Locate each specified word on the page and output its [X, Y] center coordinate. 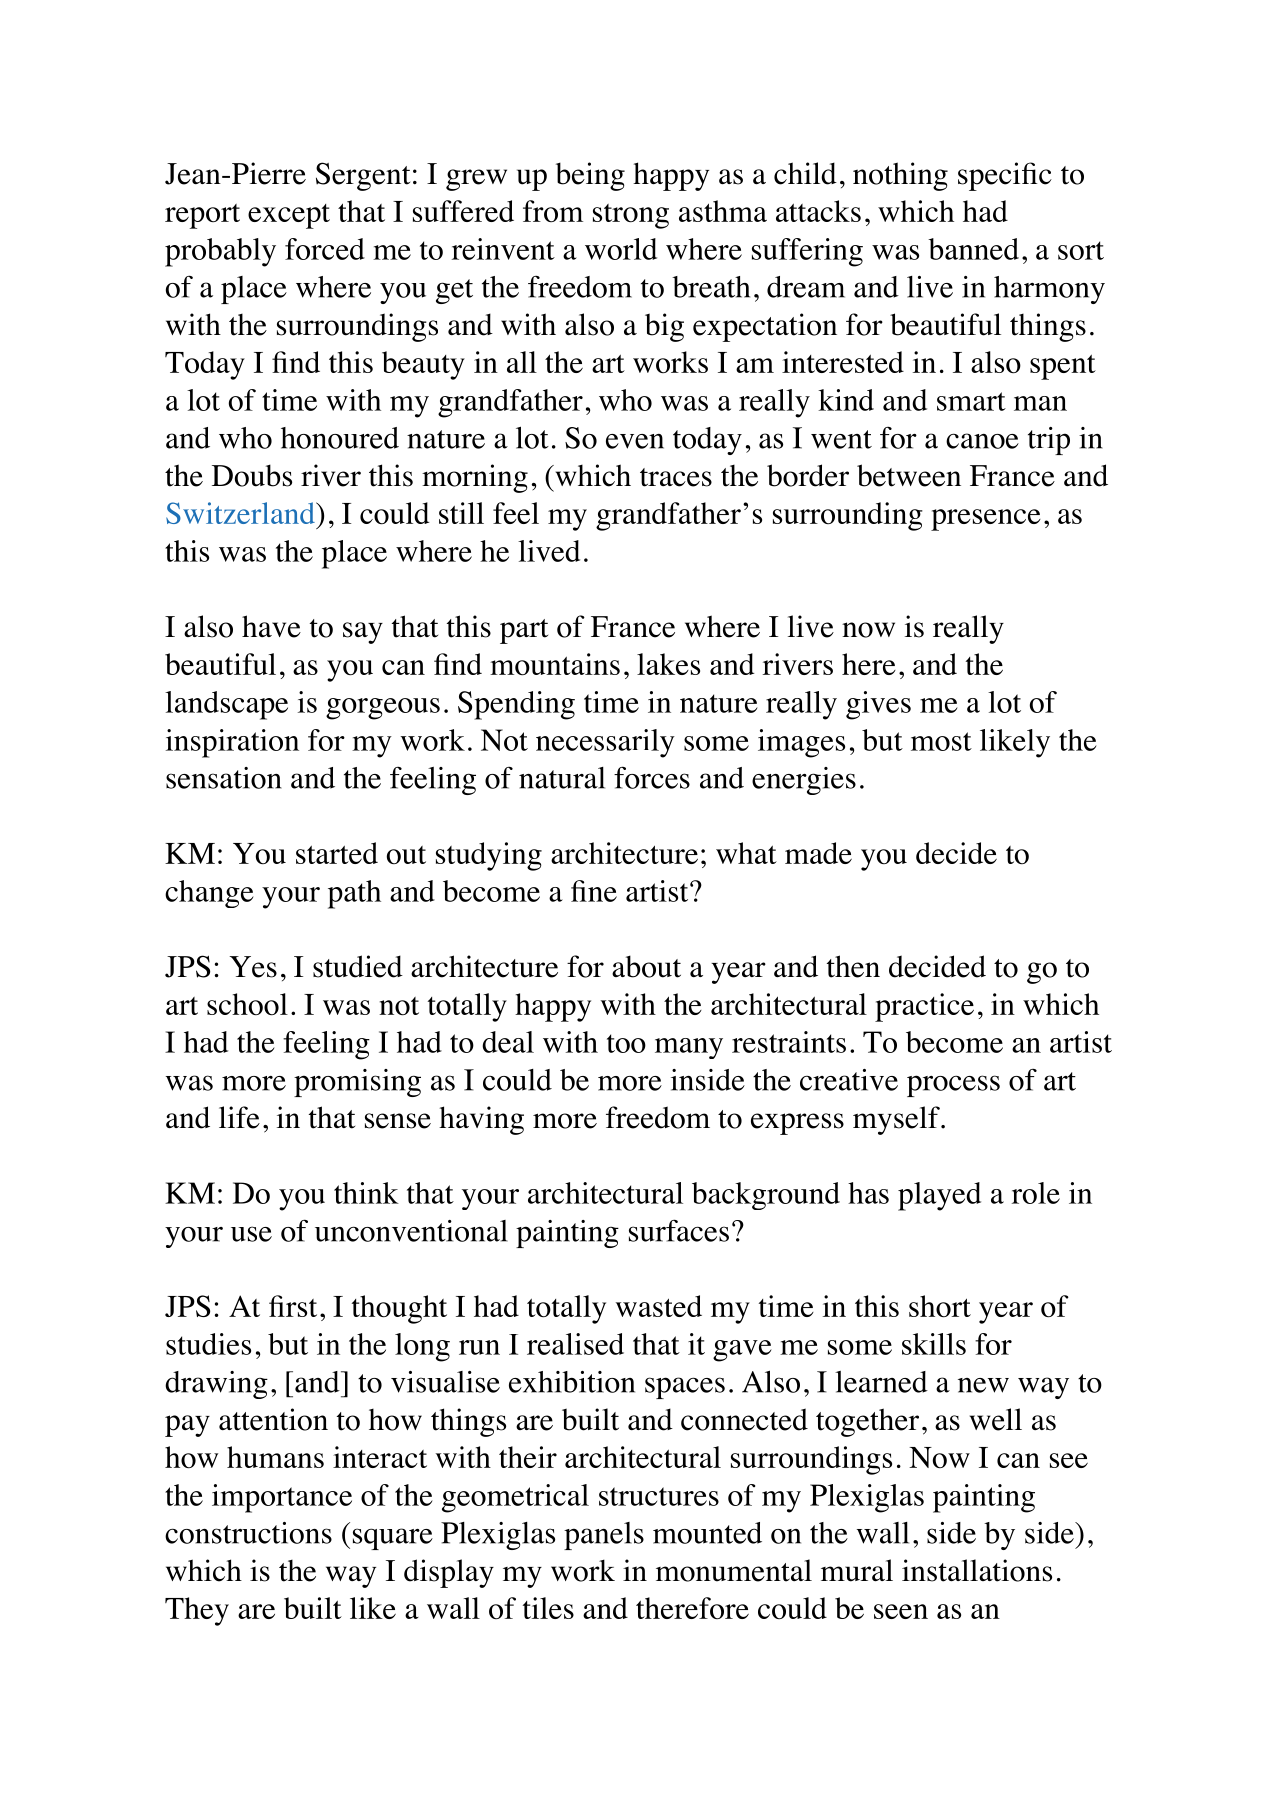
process [953, 1086]
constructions [248, 1533]
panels [604, 1536]
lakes [668, 664]
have [271, 626]
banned [973, 249]
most [941, 741]
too [626, 1043]
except [289, 216]
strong [631, 216]
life [239, 1117]
